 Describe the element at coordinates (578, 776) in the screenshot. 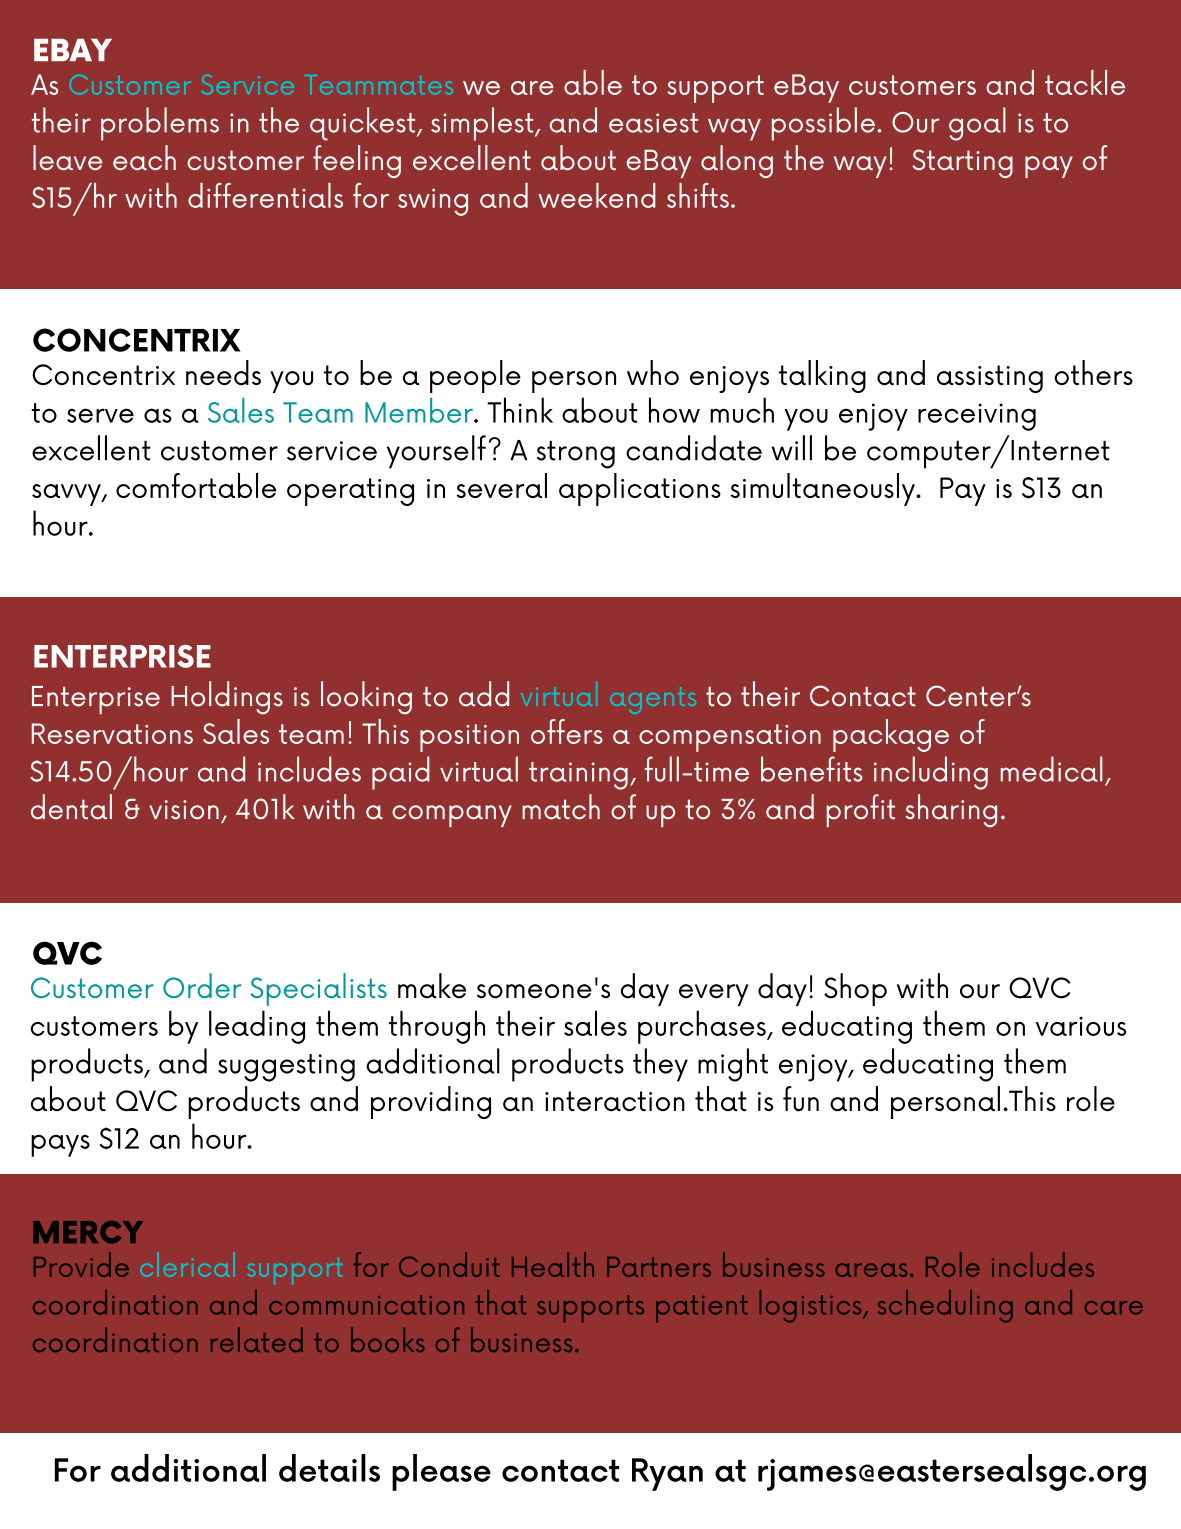

I see `training` at that location.
